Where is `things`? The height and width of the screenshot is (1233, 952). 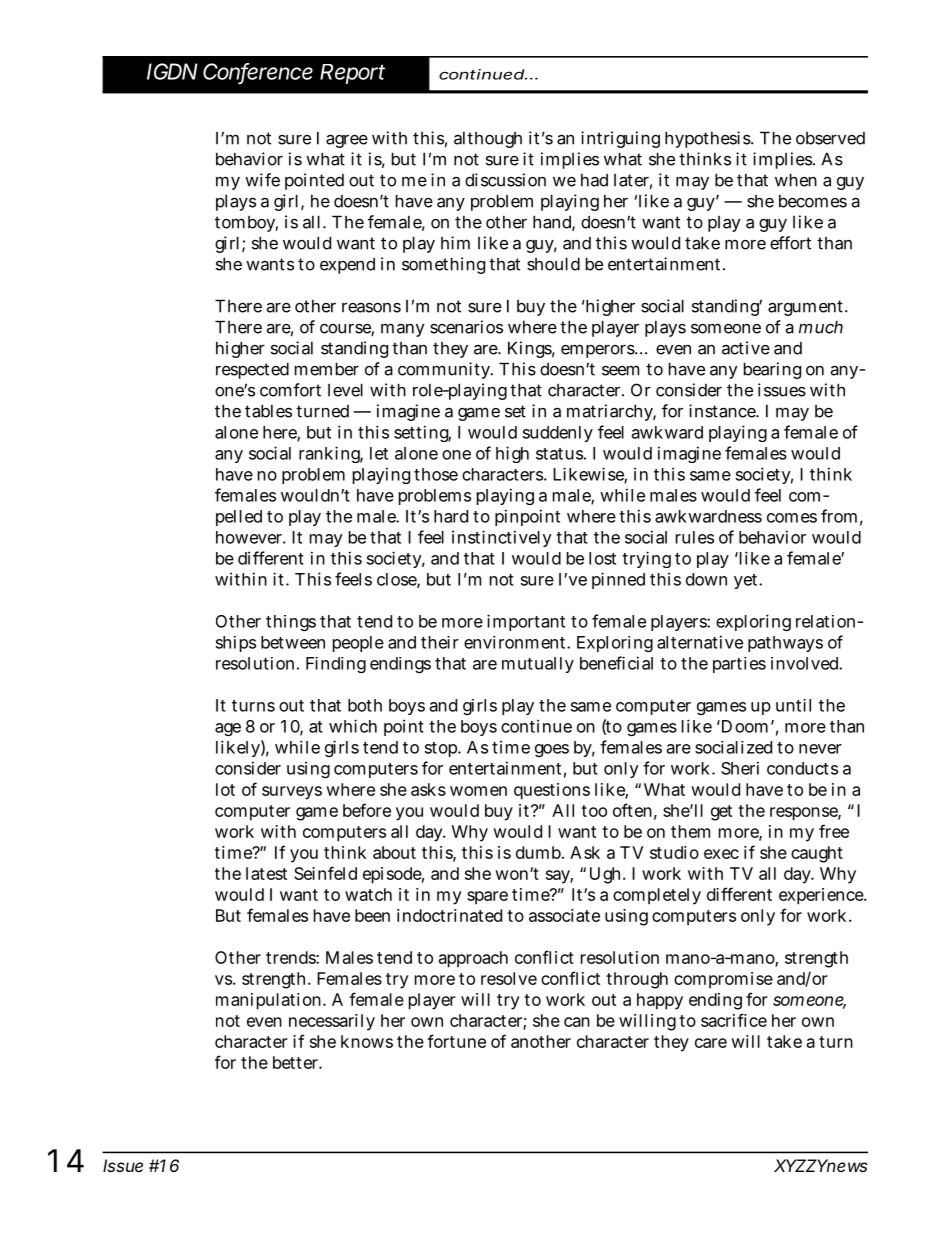 things is located at coordinates (291, 623).
